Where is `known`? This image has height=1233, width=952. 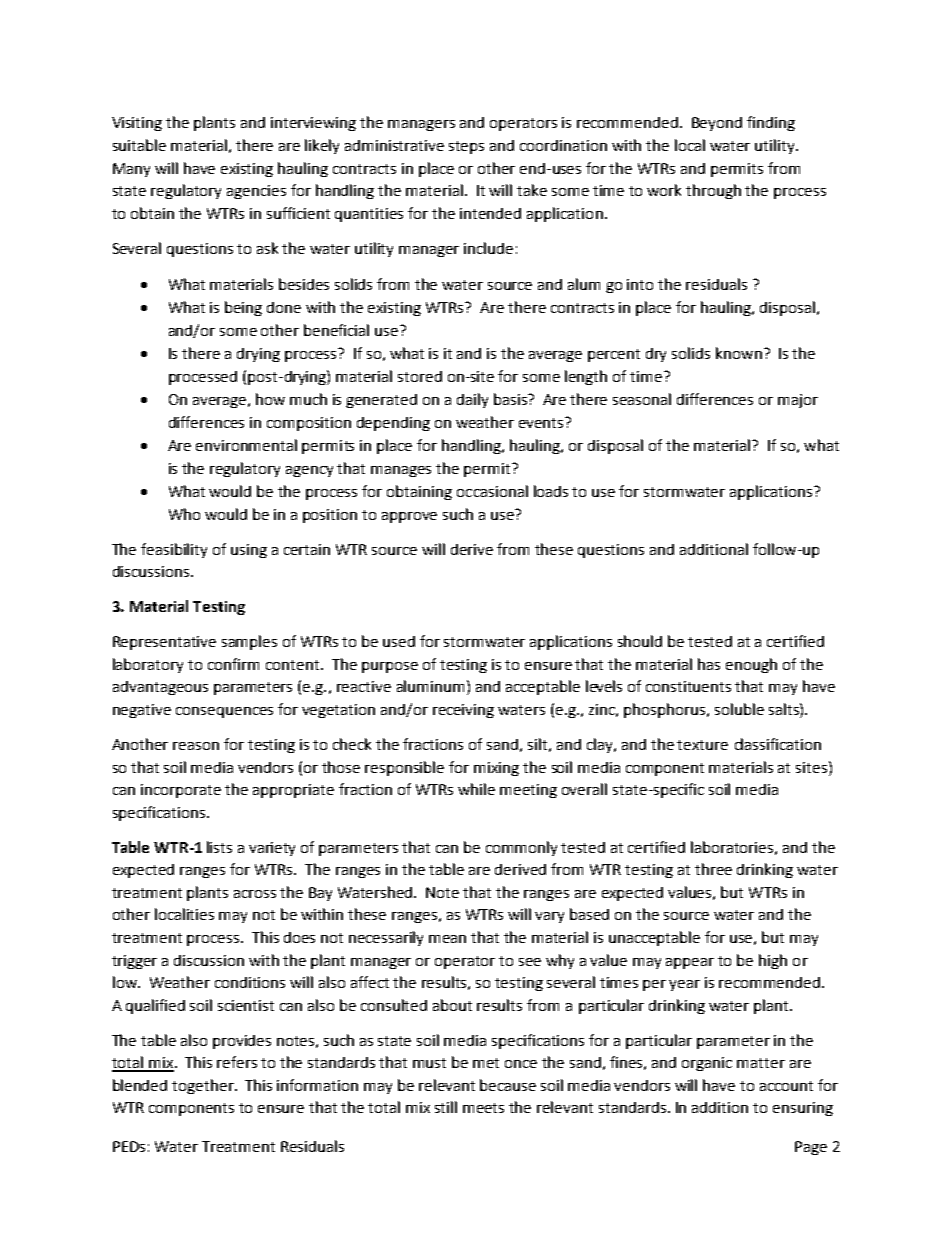 known is located at coordinates (739, 353).
